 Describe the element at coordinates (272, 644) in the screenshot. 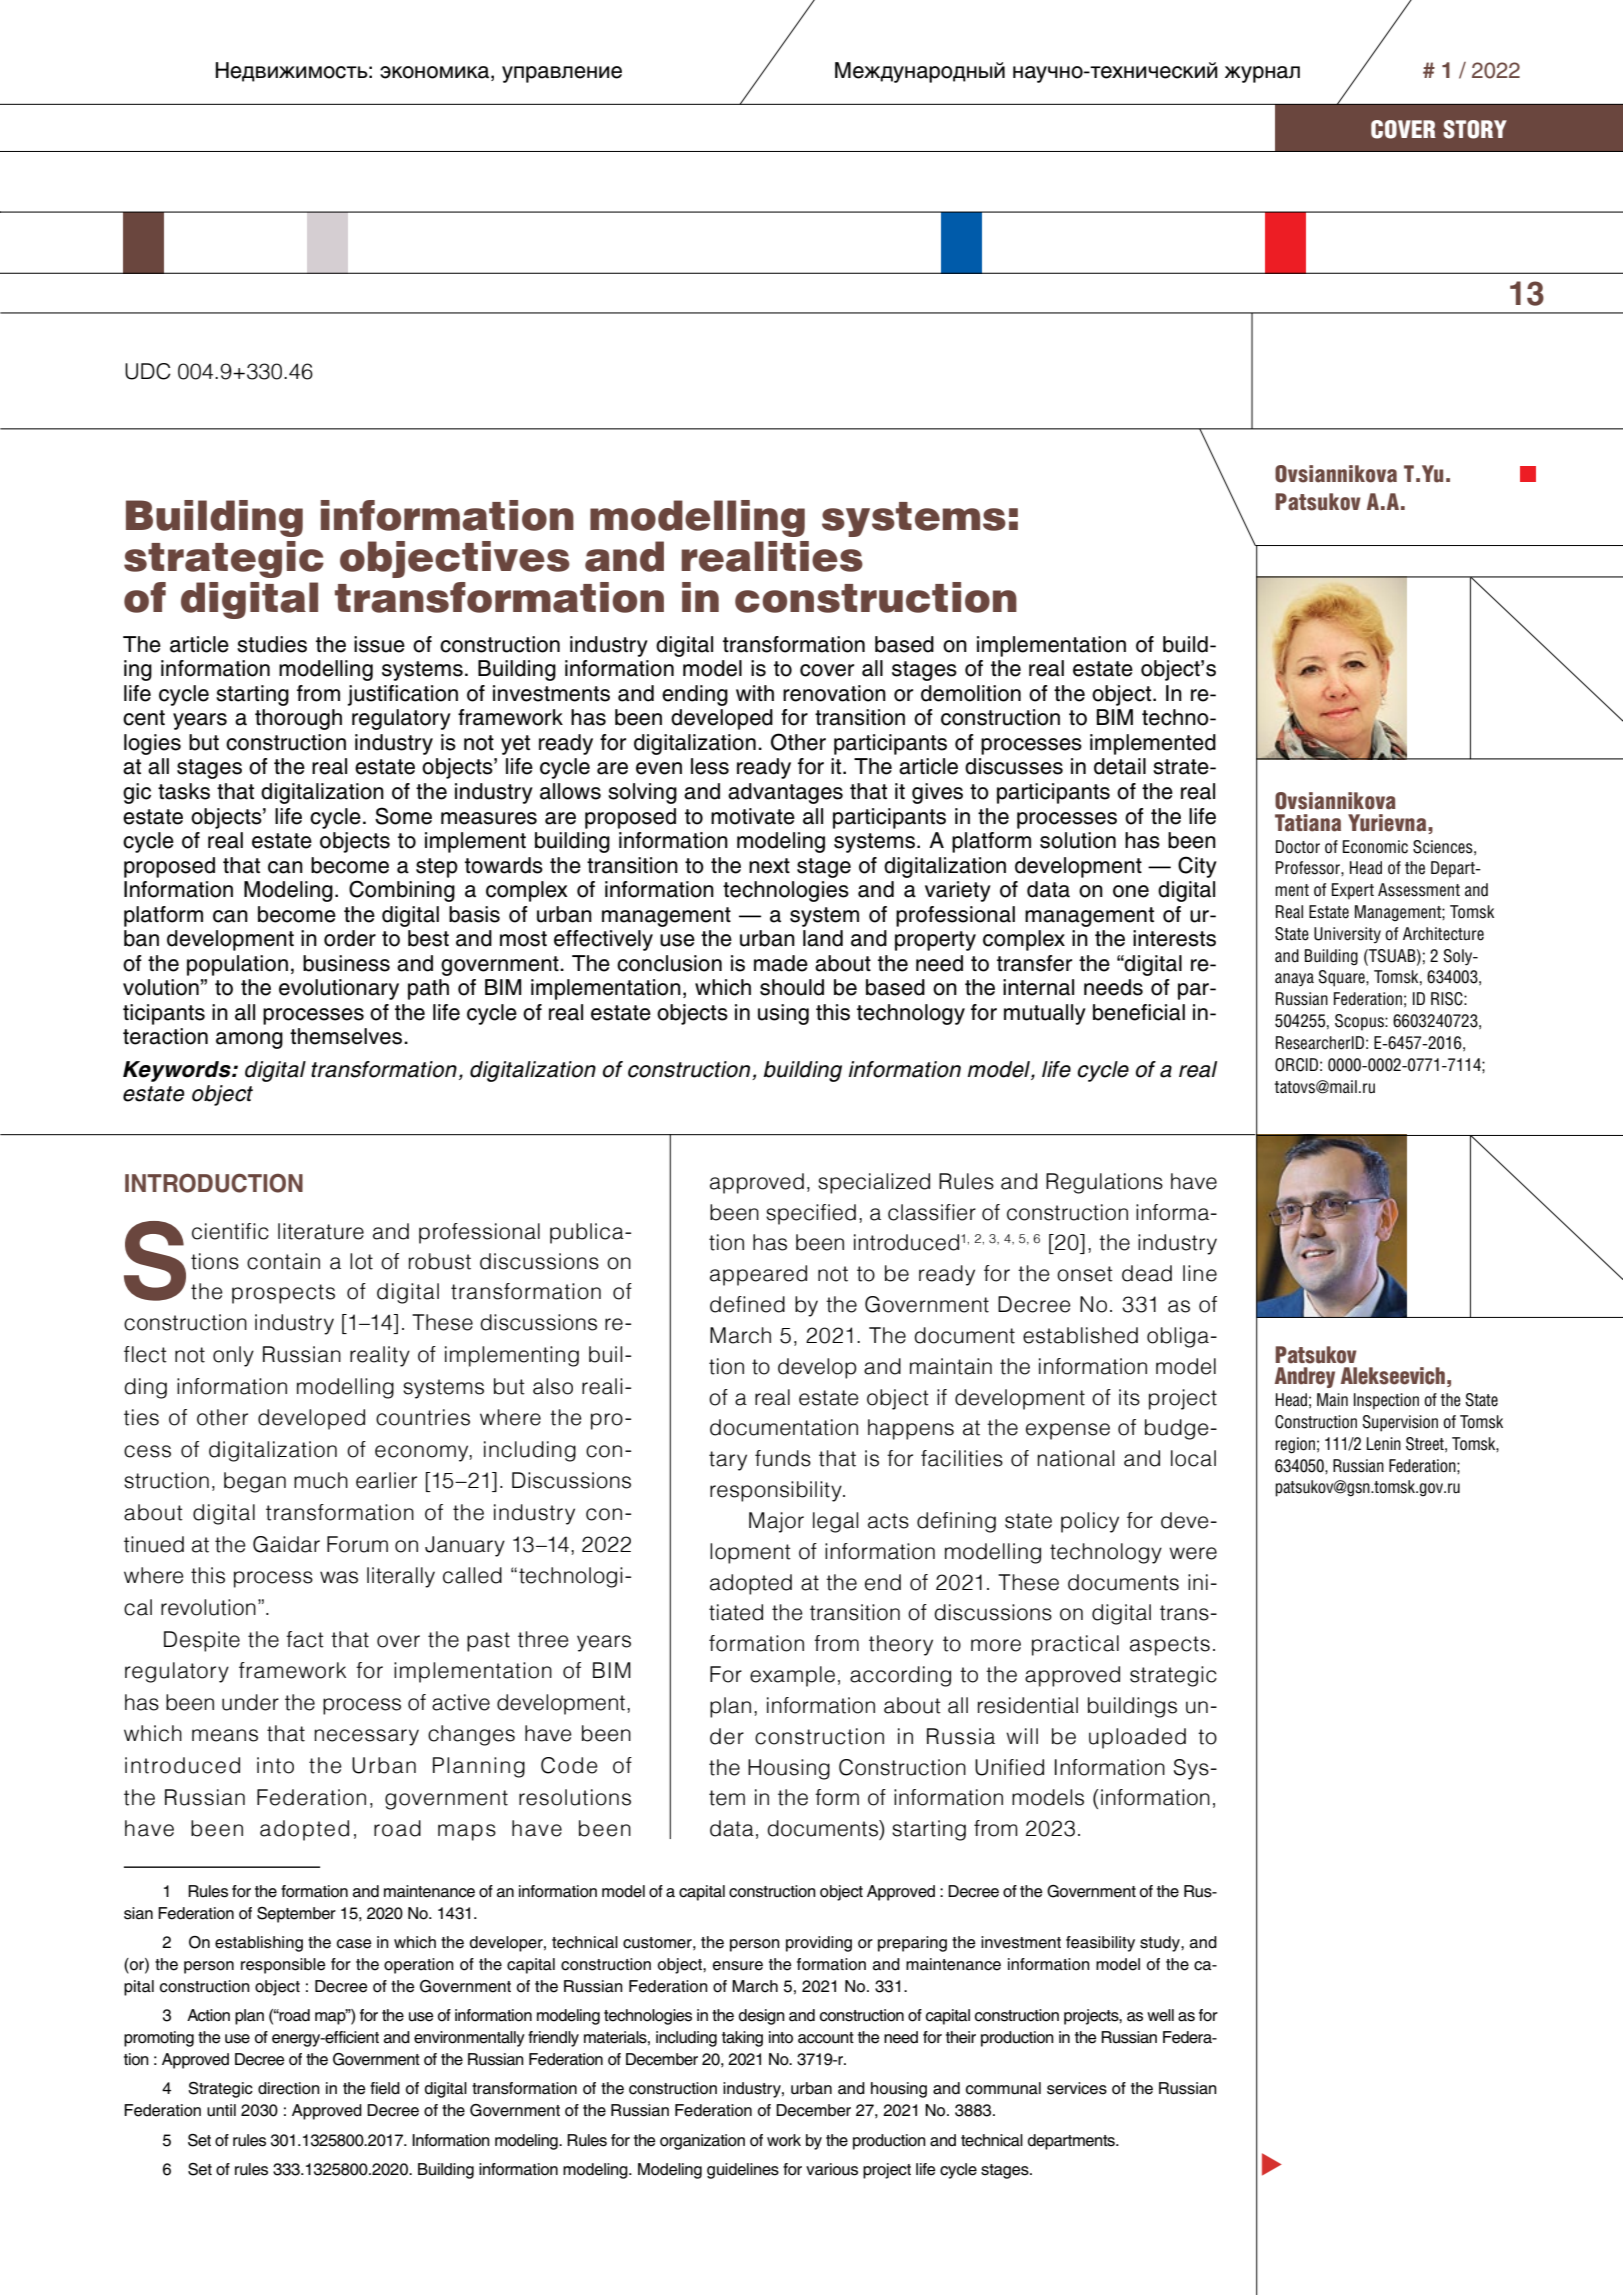

I see `studies` at that location.
